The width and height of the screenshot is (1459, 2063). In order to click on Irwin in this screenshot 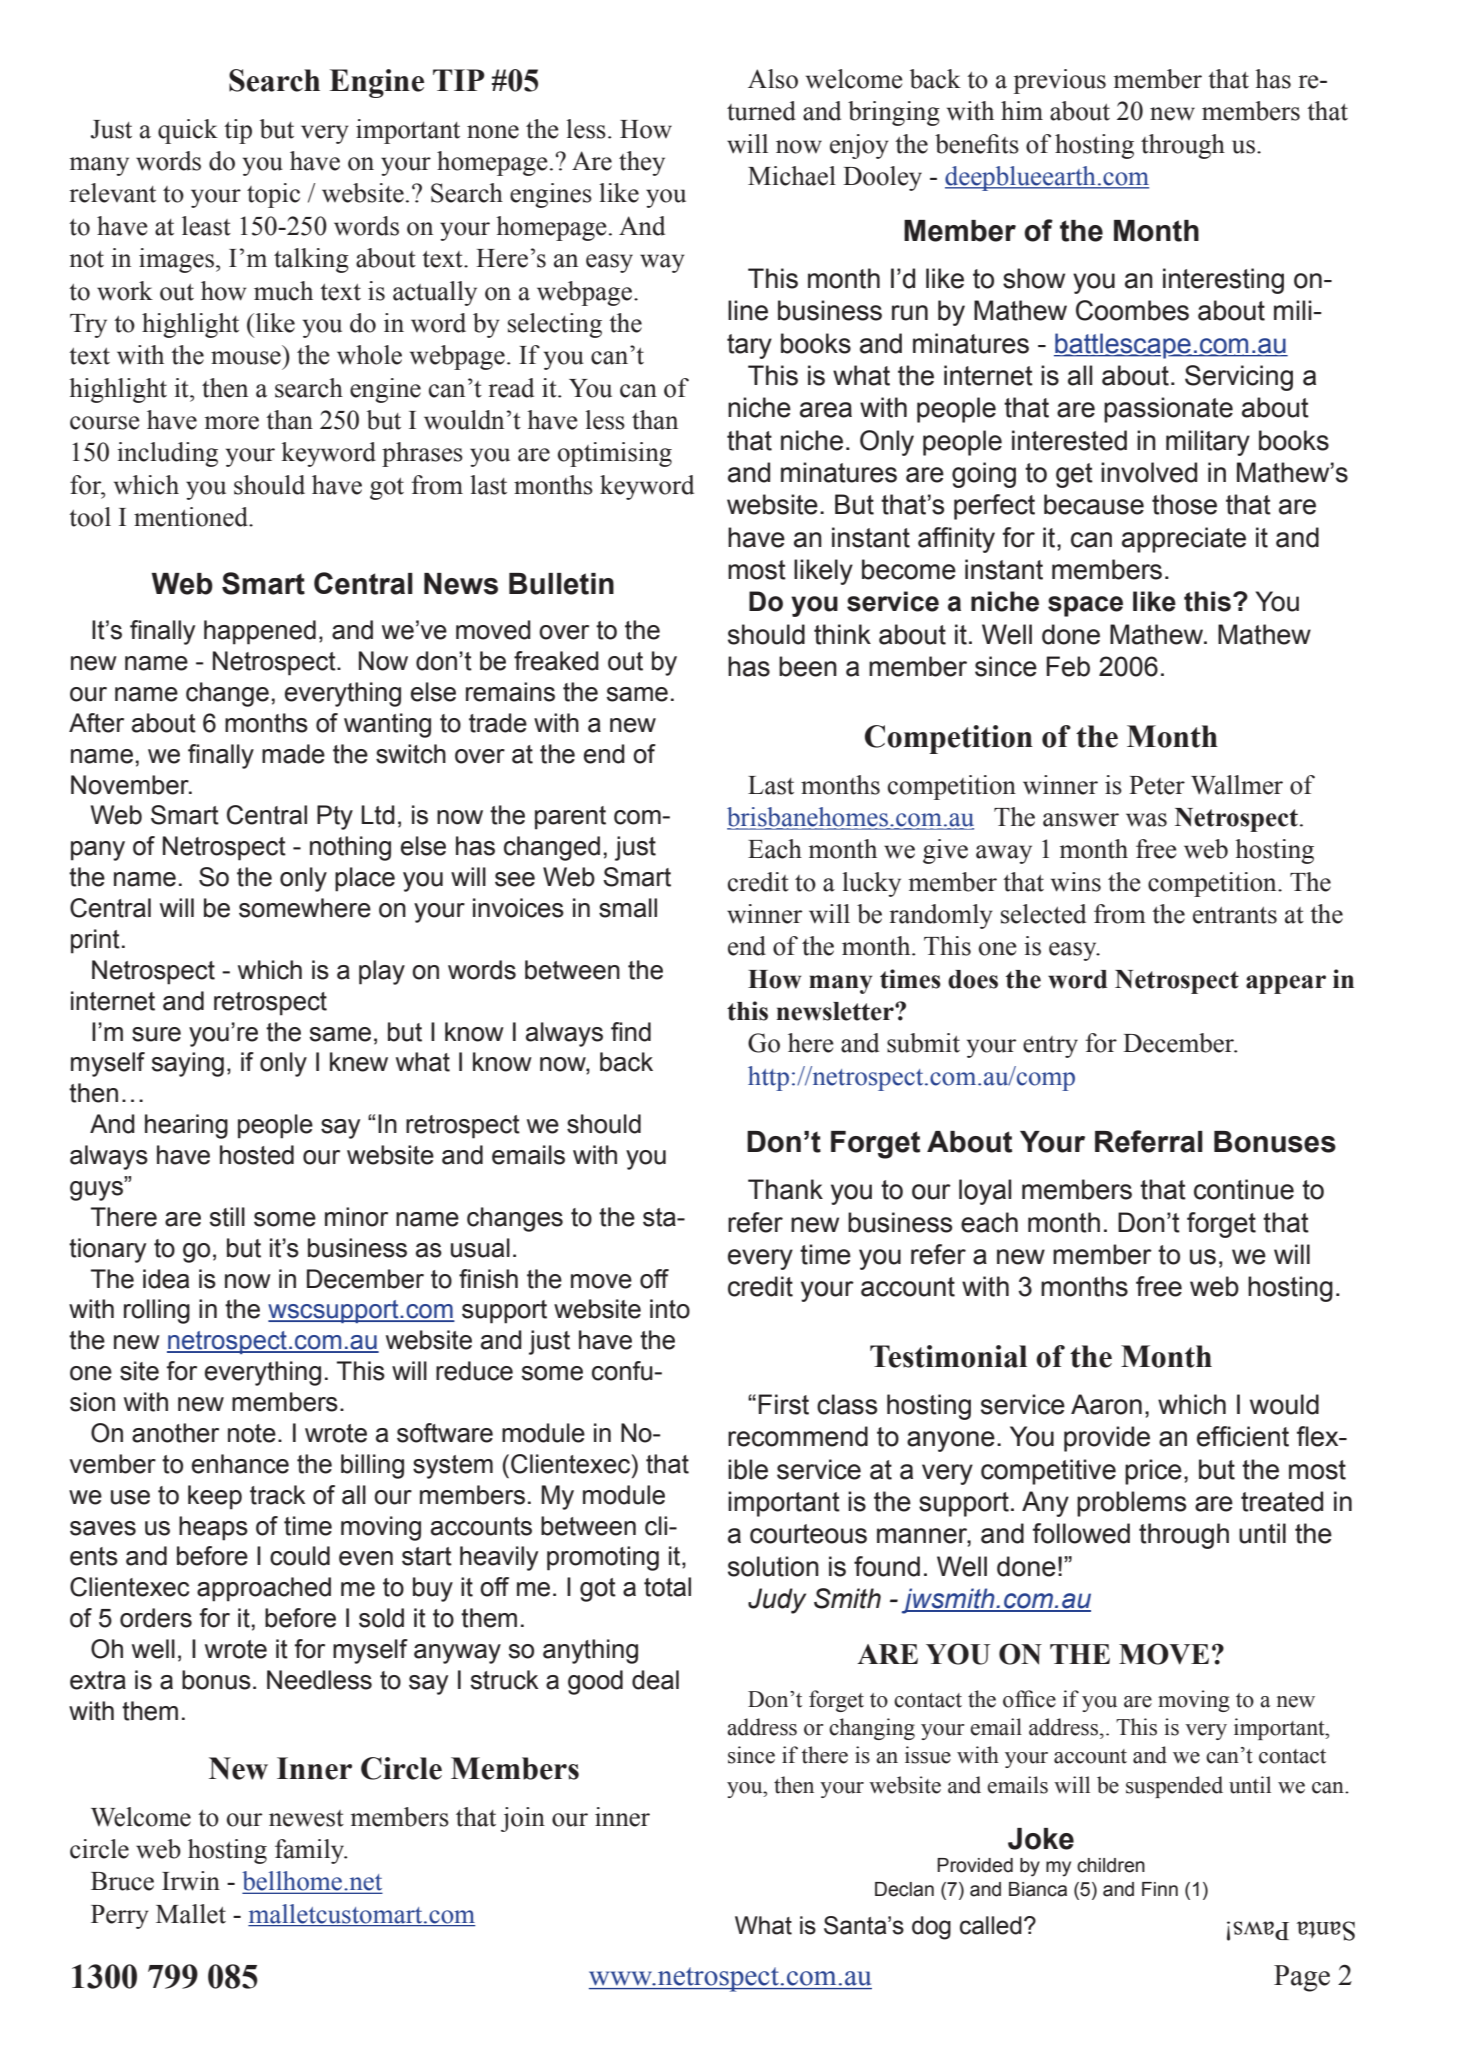, I will do `click(191, 1881)`.
